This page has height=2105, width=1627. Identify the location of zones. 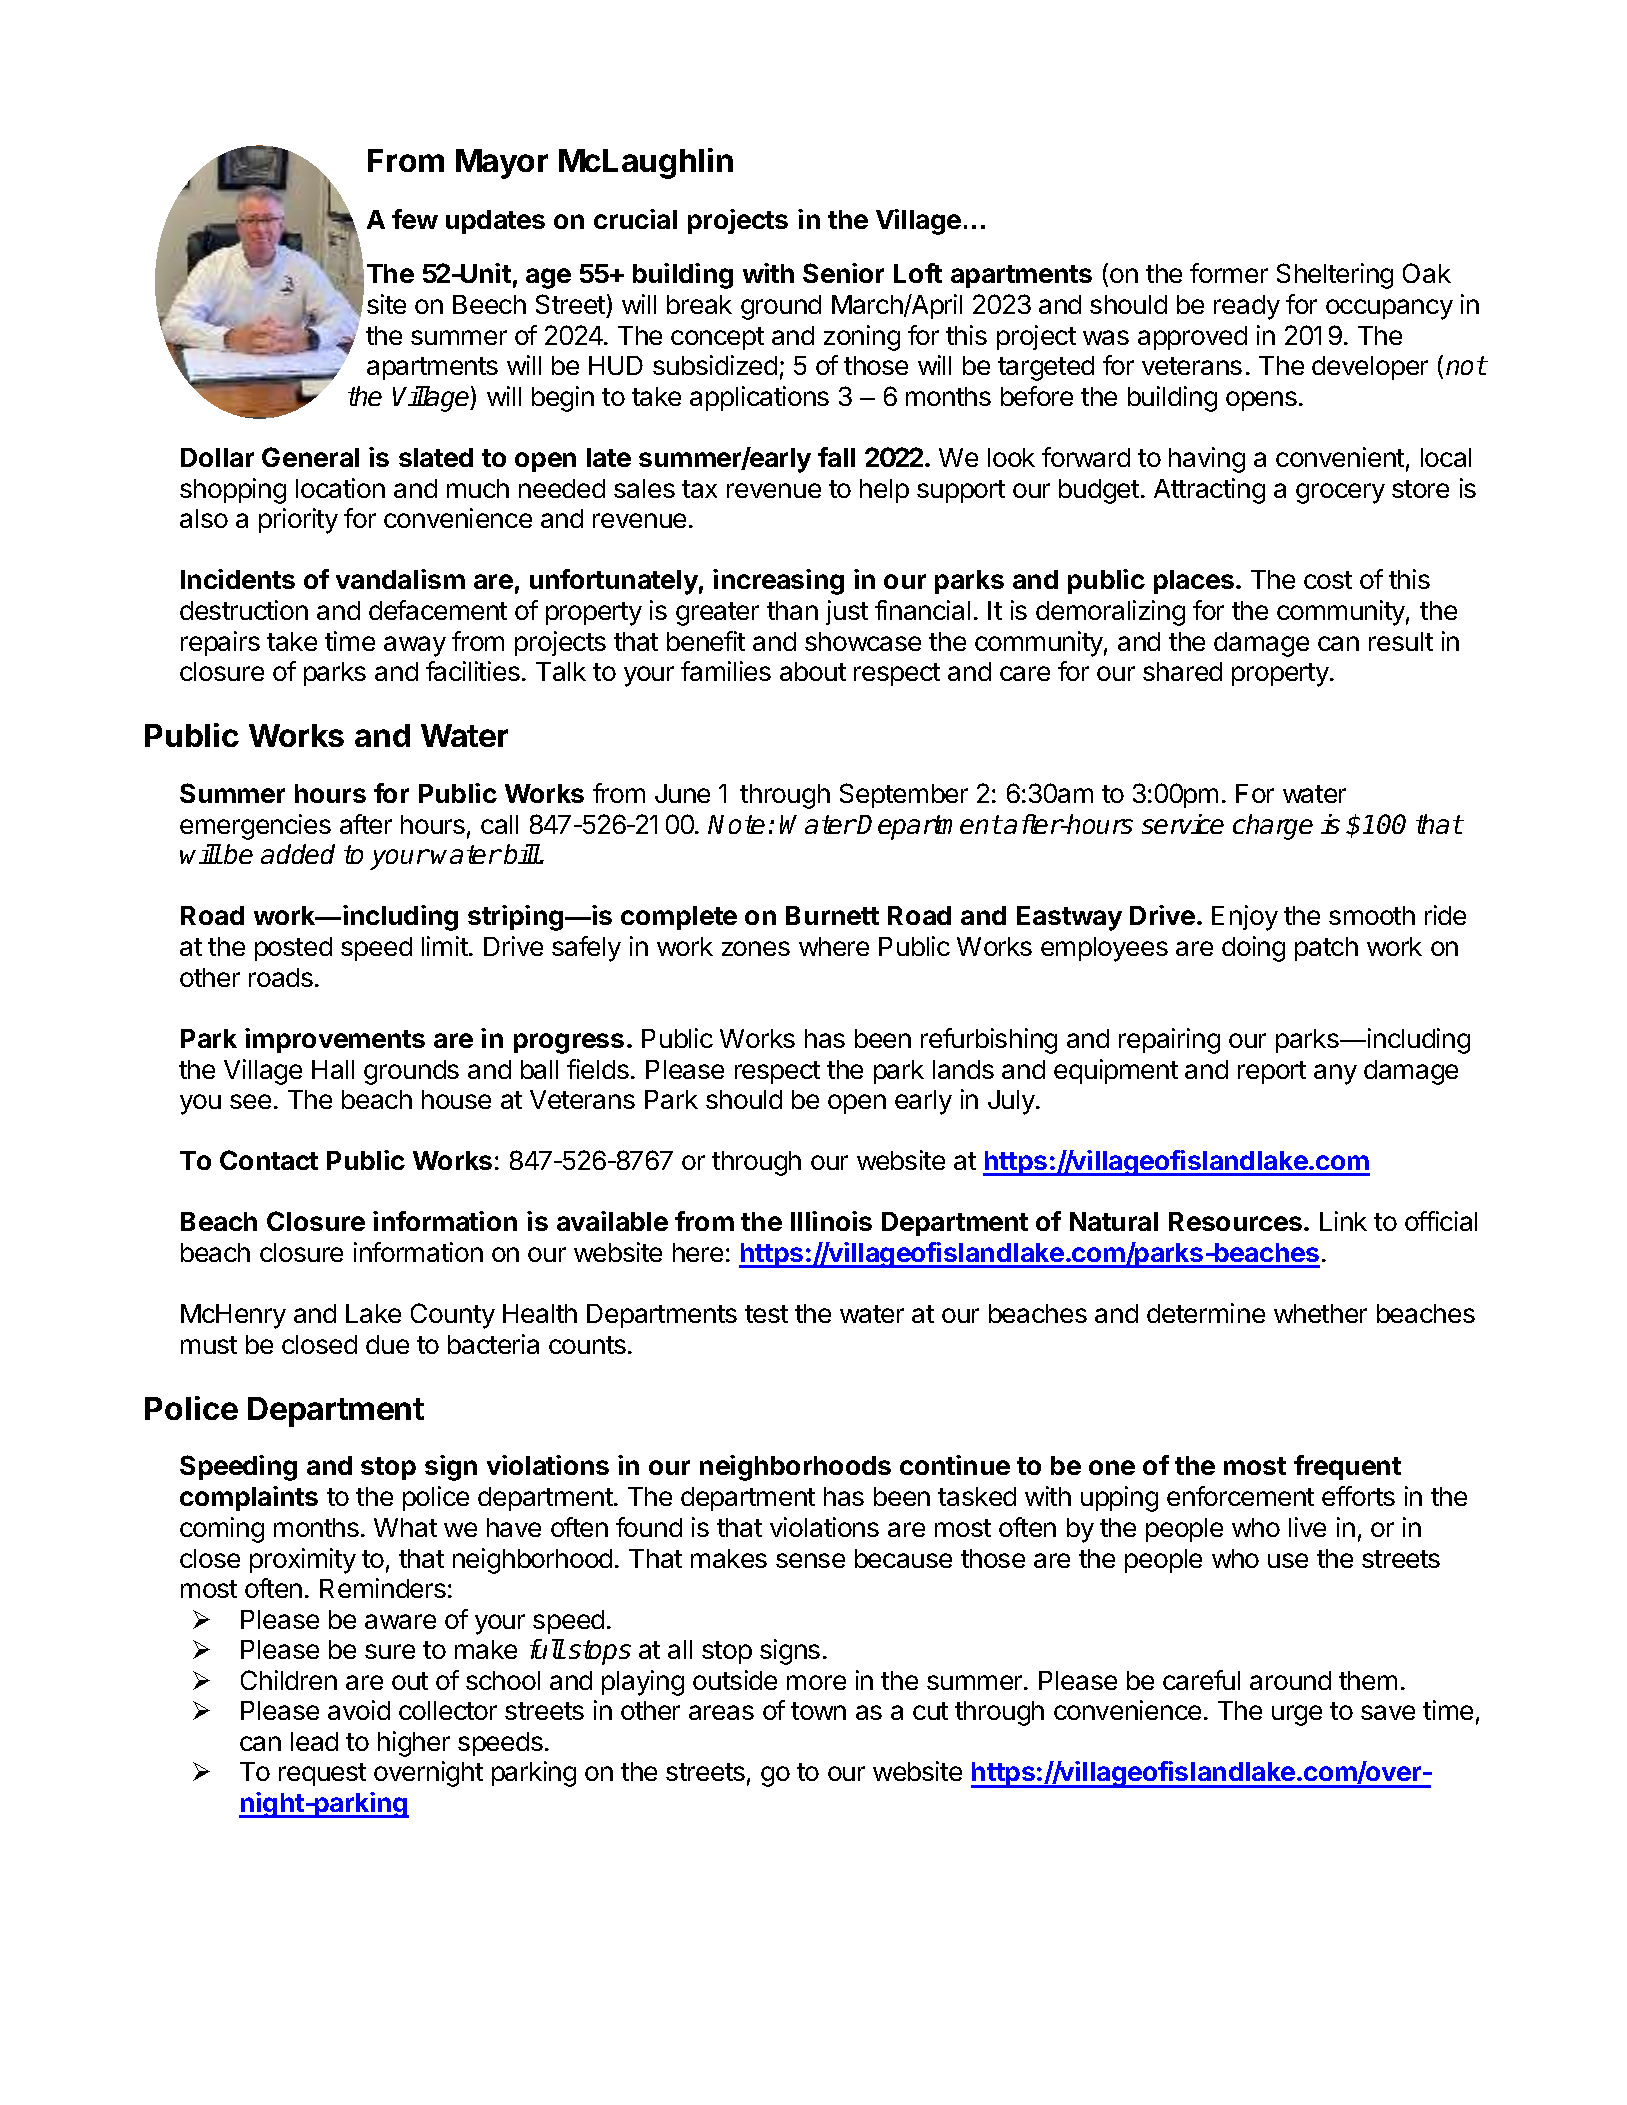
(756, 948).
